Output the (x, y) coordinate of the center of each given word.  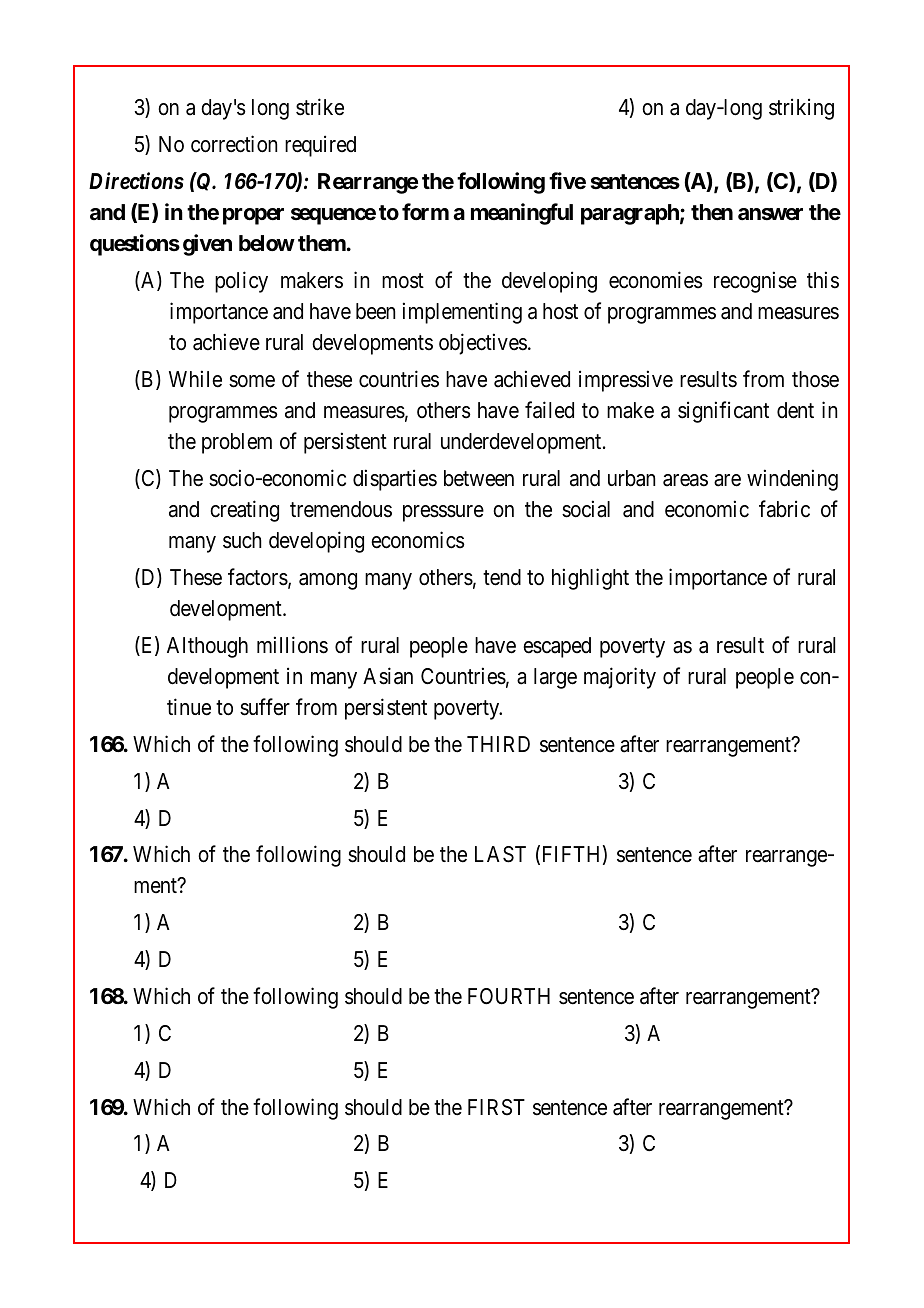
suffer (265, 707)
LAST (500, 854)
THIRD (498, 744)
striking (801, 109)
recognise (755, 282)
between (479, 478)
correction (234, 144)
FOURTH (509, 996)
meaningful (522, 214)
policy (241, 282)
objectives (483, 344)
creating (244, 511)
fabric (784, 509)
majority (620, 678)
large (555, 678)
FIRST (496, 1107)
